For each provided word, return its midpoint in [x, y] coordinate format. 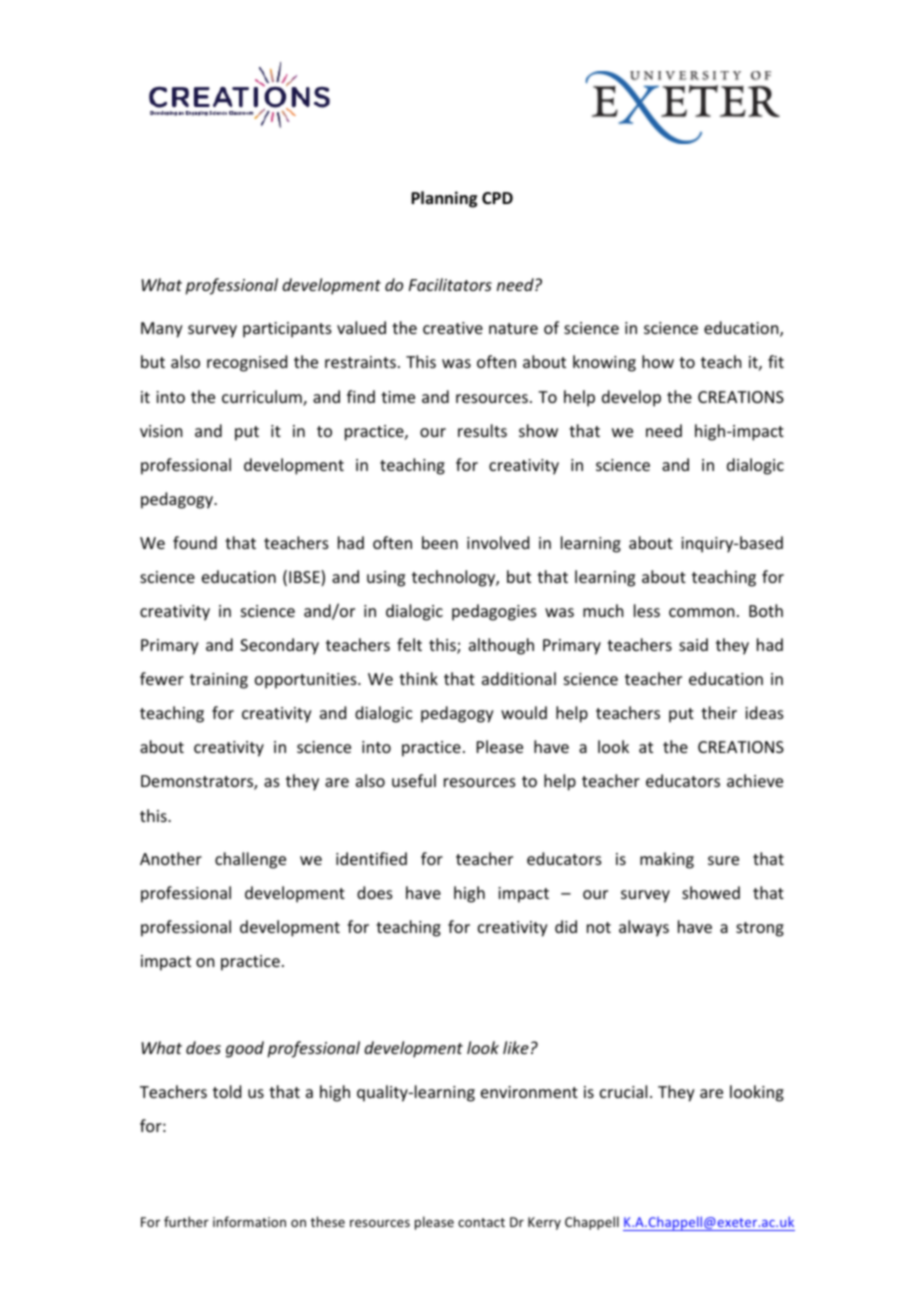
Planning [444, 199]
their [719, 712]
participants [287, 330]
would [524, 712]
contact [481, 1222]
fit [776, 361]
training [219, 681]
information [249, 1221]
